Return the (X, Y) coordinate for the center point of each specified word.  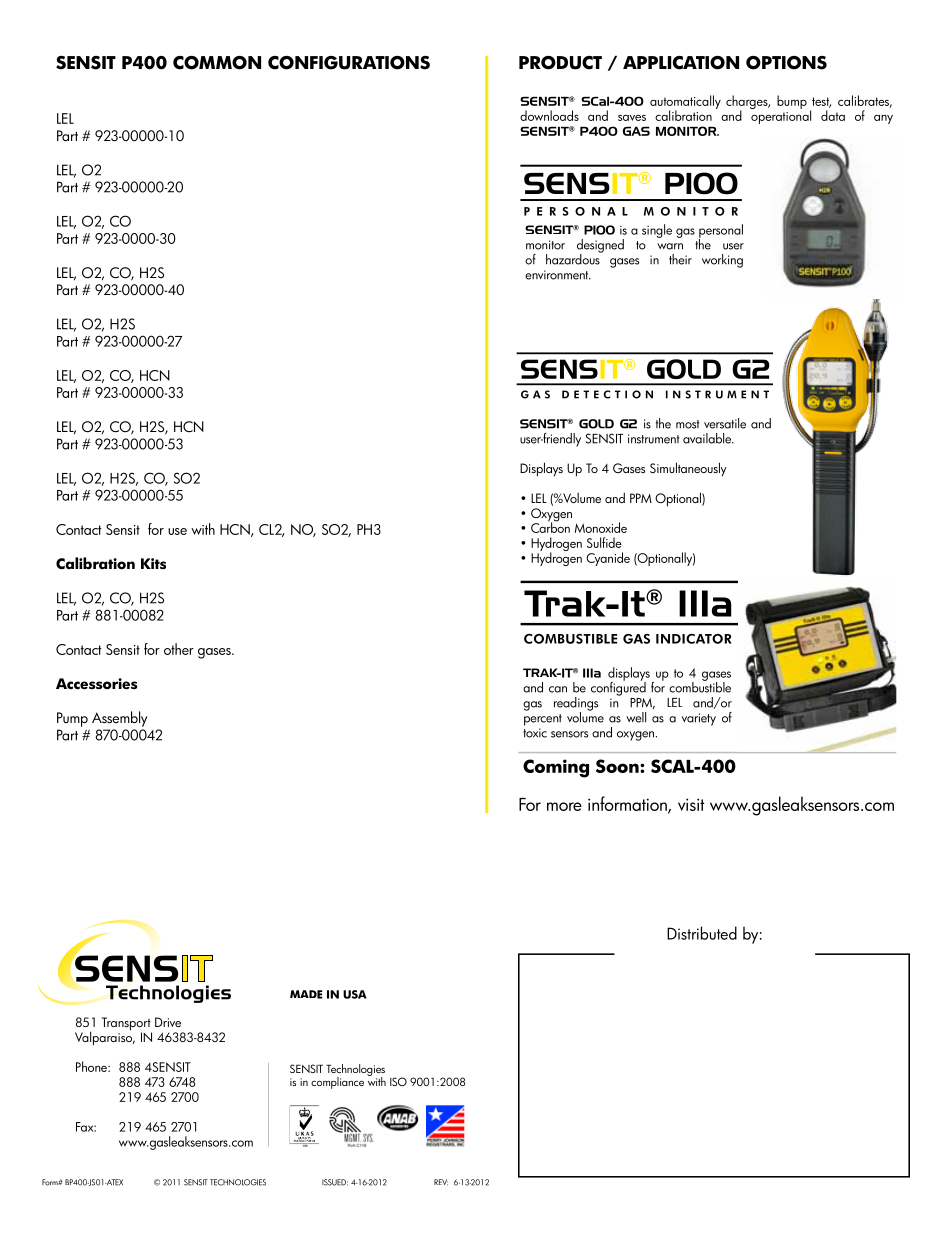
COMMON (217, 63)
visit (691, 804)
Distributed (702, 933)
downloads (549, 115)
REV (441, 1182)
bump (792, 102)
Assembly (119, 719)
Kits (153, 563)
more (564, 806)
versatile (725, 423)
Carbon (550, 526)
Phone (92, 1066)
